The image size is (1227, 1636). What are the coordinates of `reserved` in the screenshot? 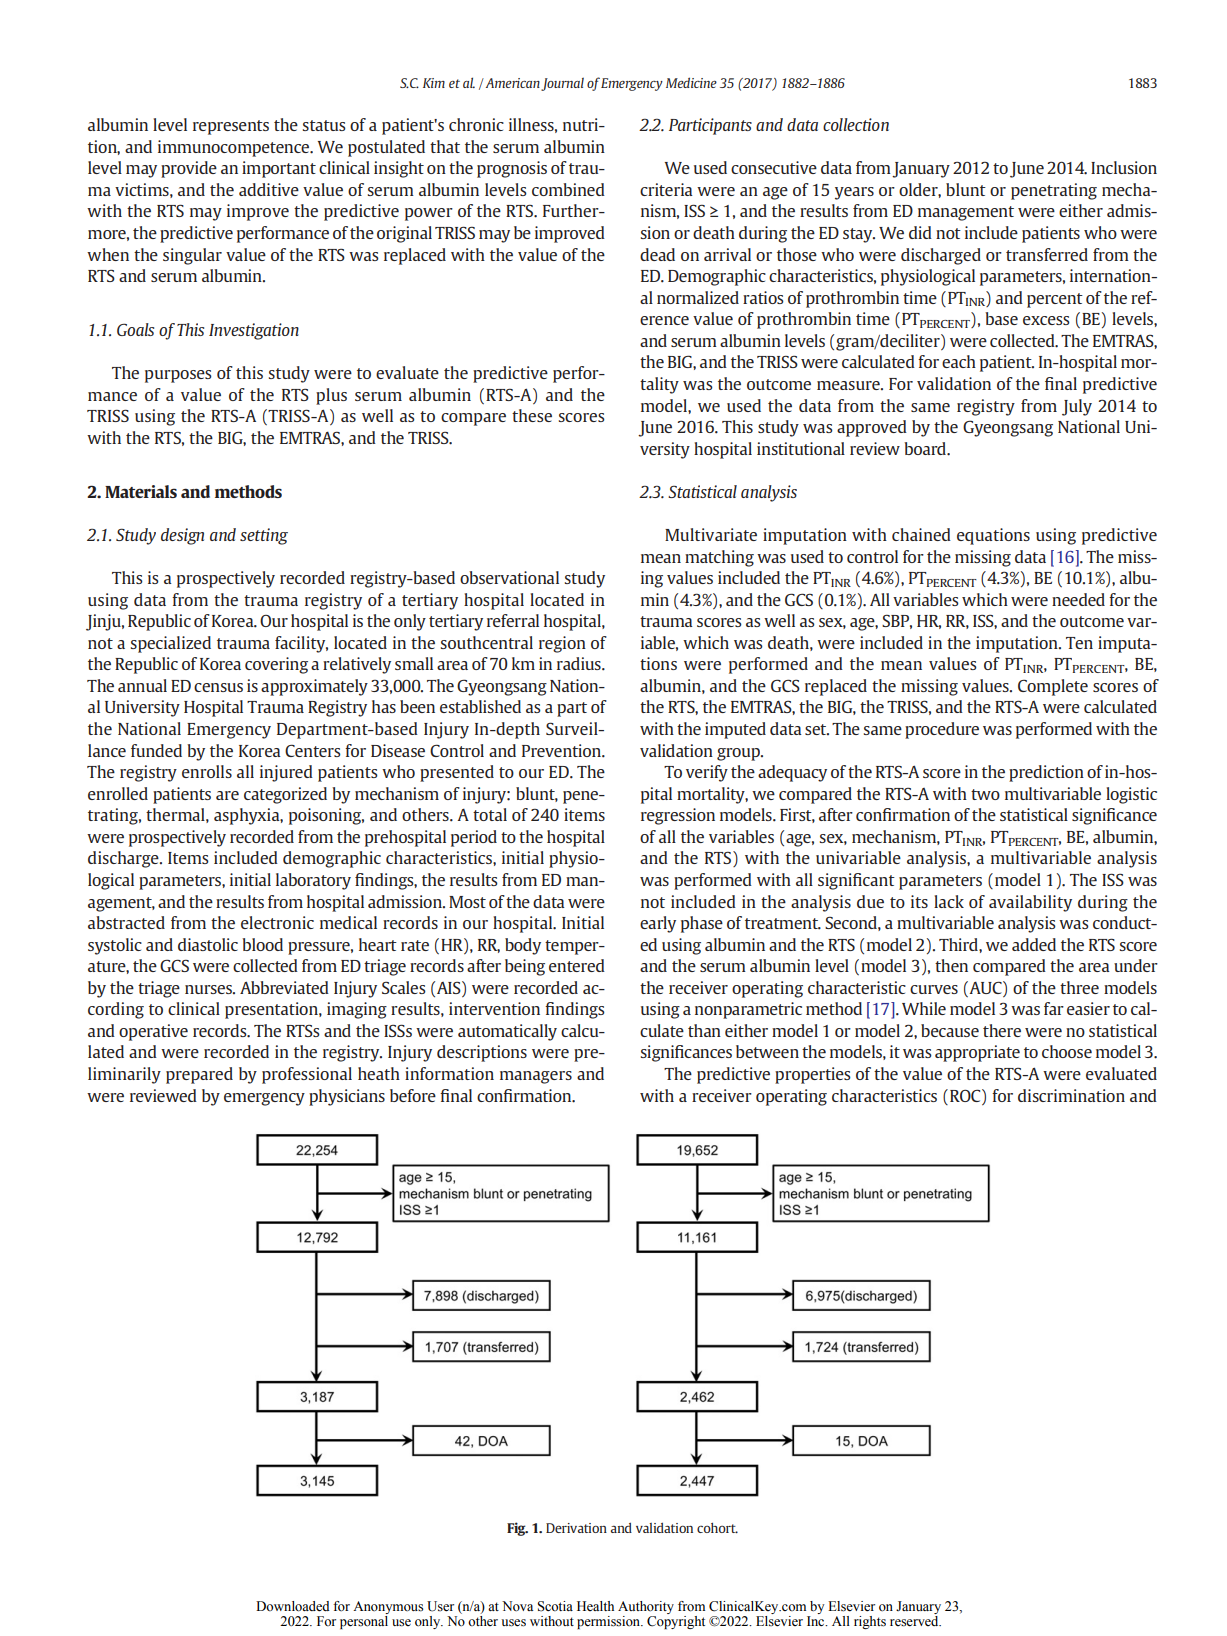 It's located at (915, 1620).
